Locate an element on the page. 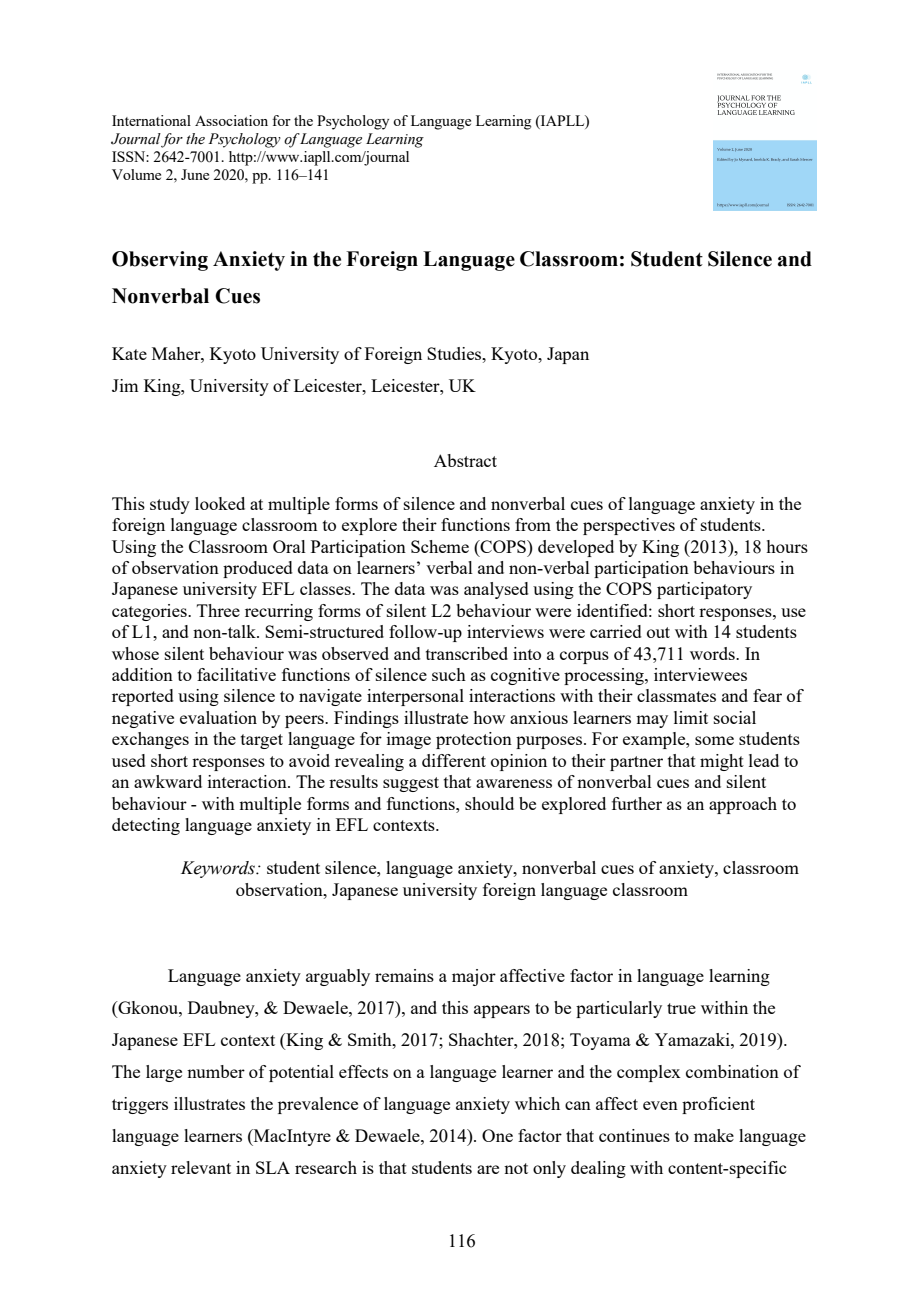 The height and width of the page is (1308, 924). should is located at coordinates (489, 803).
